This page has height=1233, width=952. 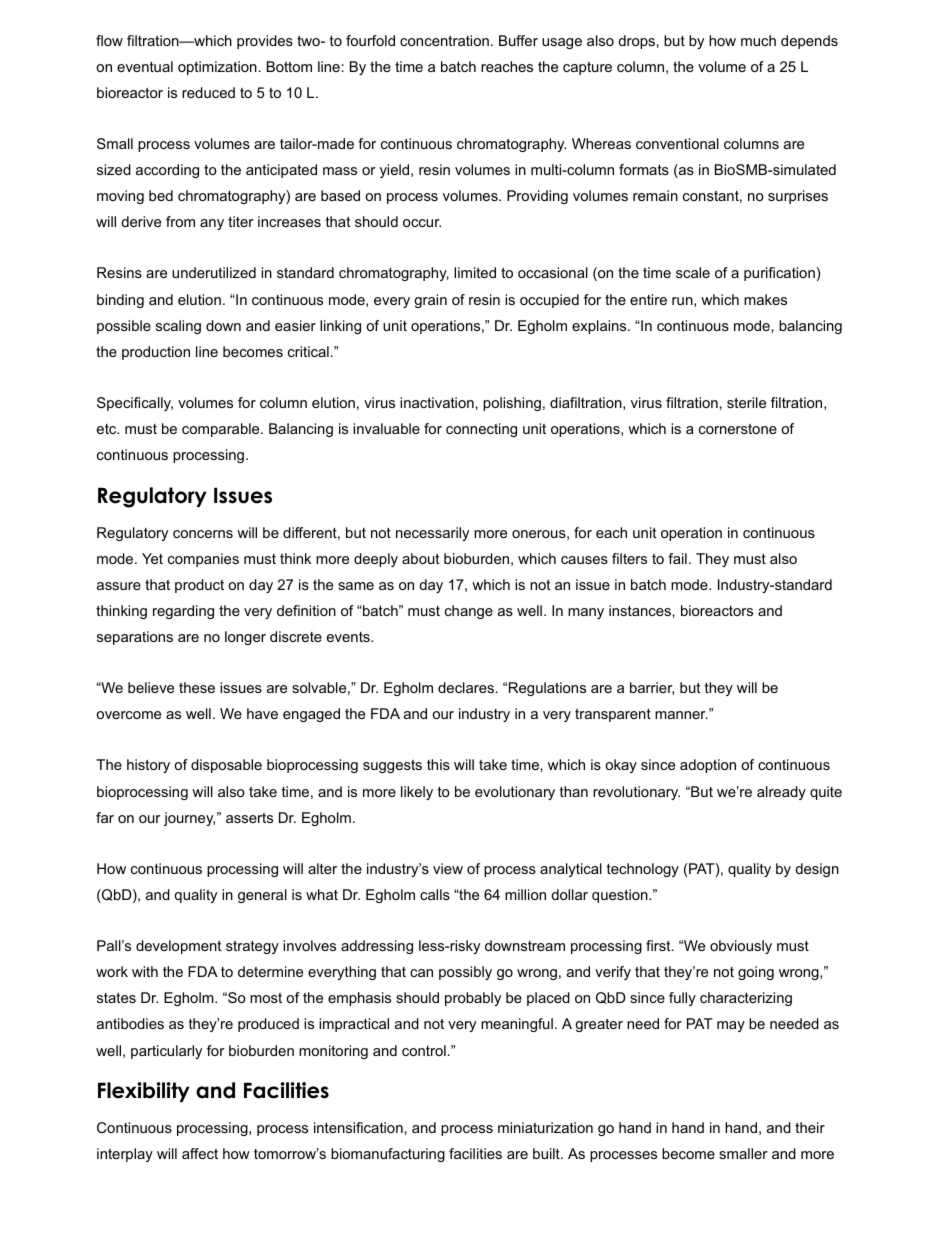 I want to click on fail, so click(x=677, y=558).
